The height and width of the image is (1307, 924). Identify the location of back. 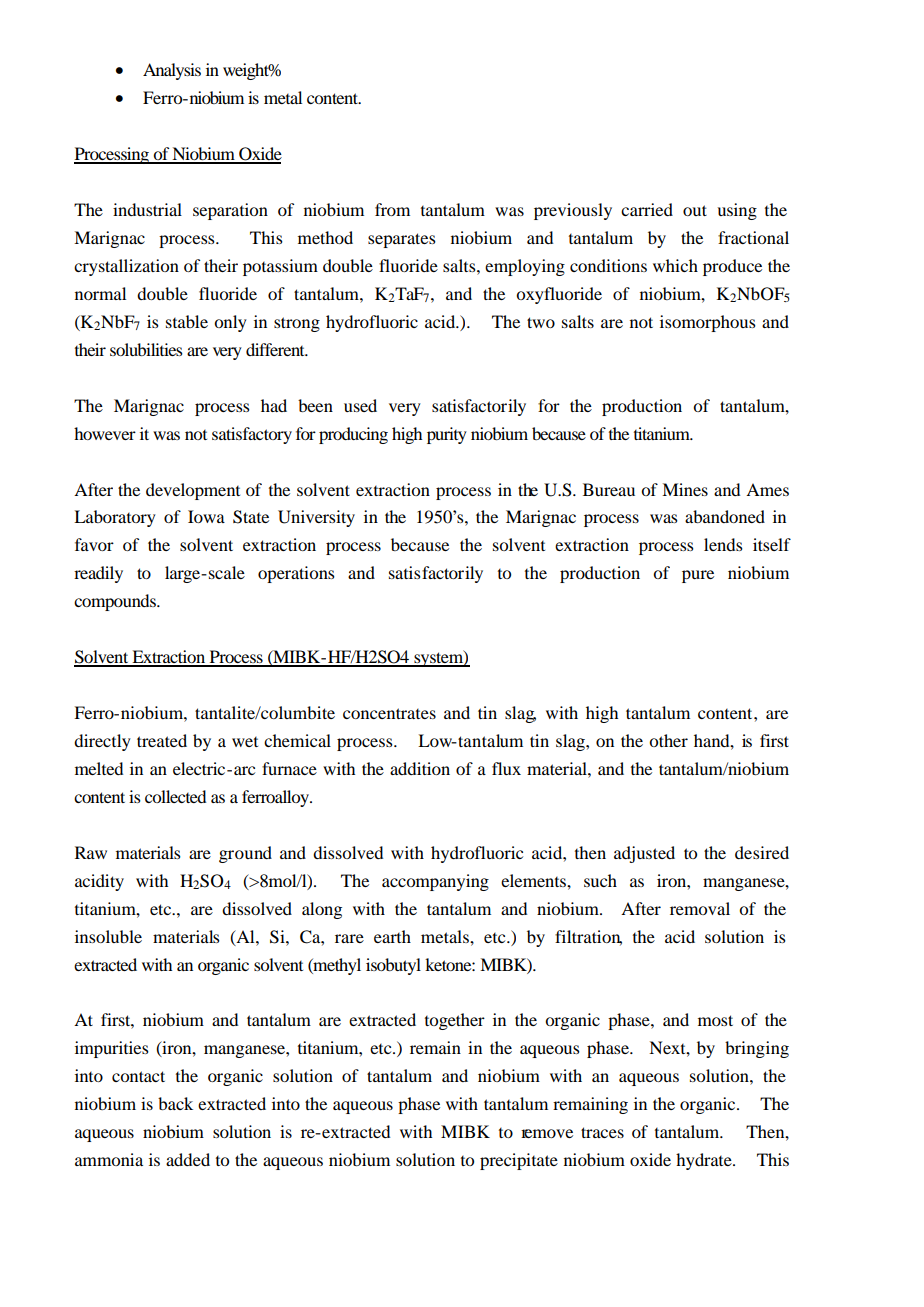
(175, 1103).
